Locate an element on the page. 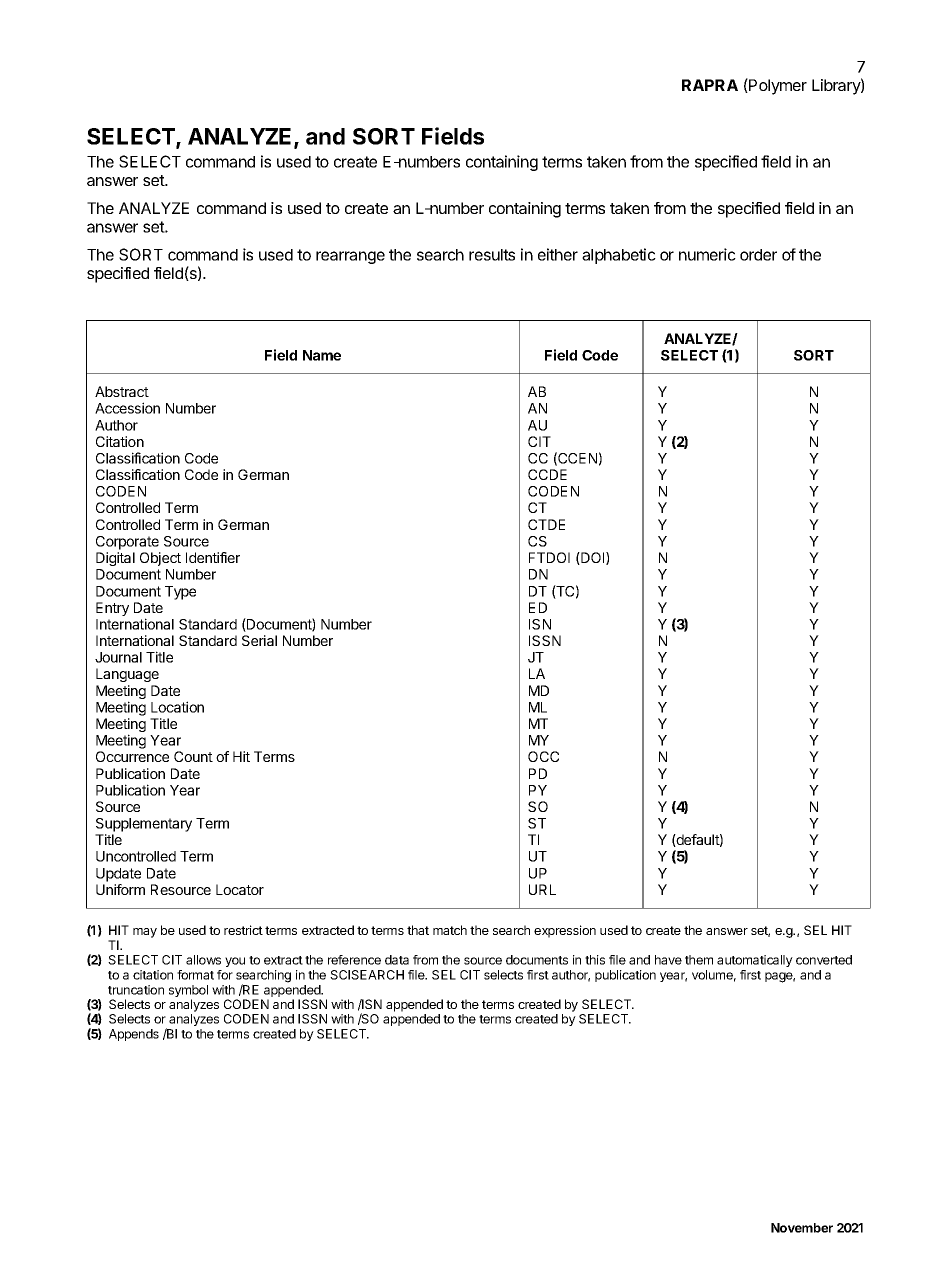 This page has width=952, height=1270. URL is located at coordinates (542, 889).
